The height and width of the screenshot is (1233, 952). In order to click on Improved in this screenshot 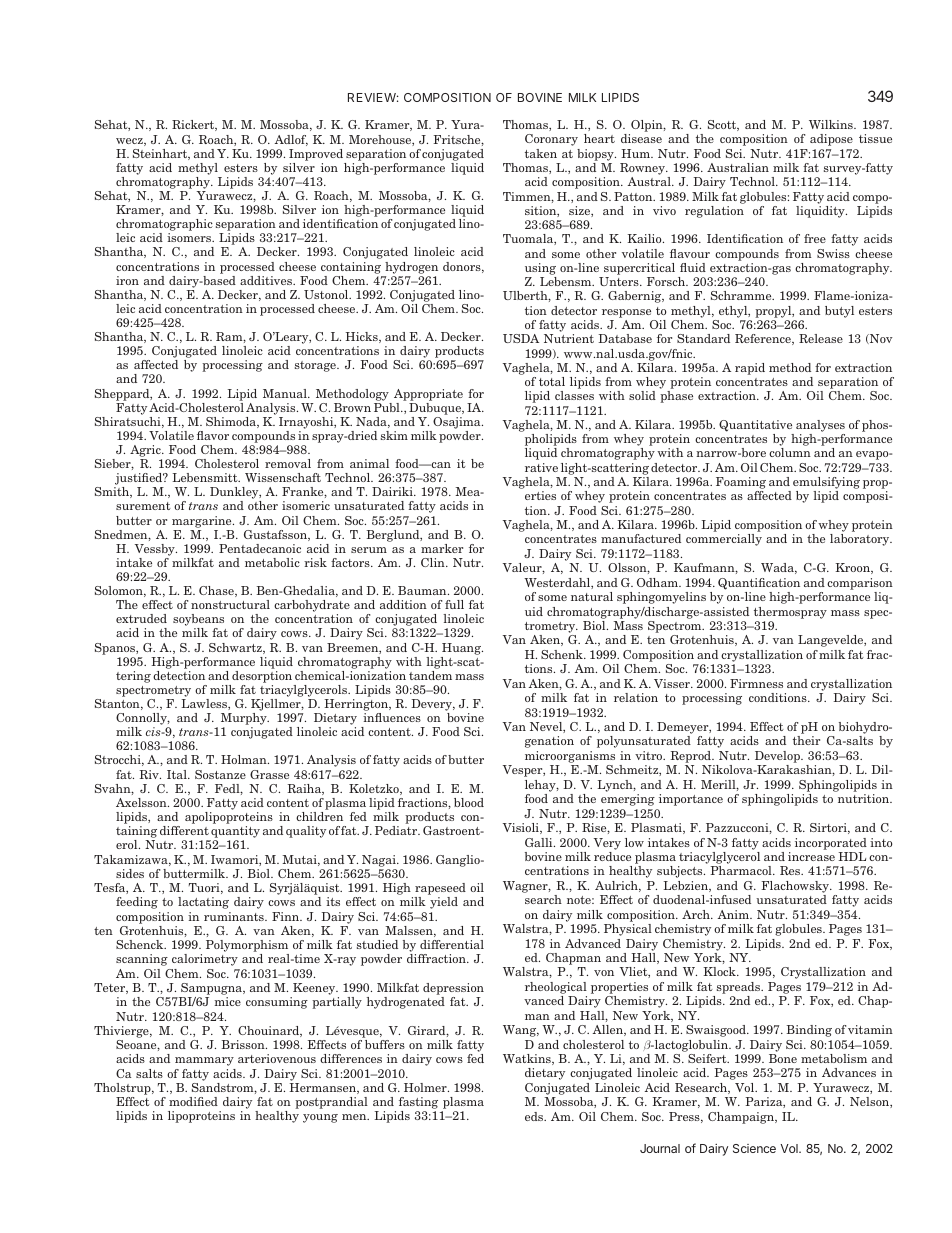, I will do `click(316, 155)`.
